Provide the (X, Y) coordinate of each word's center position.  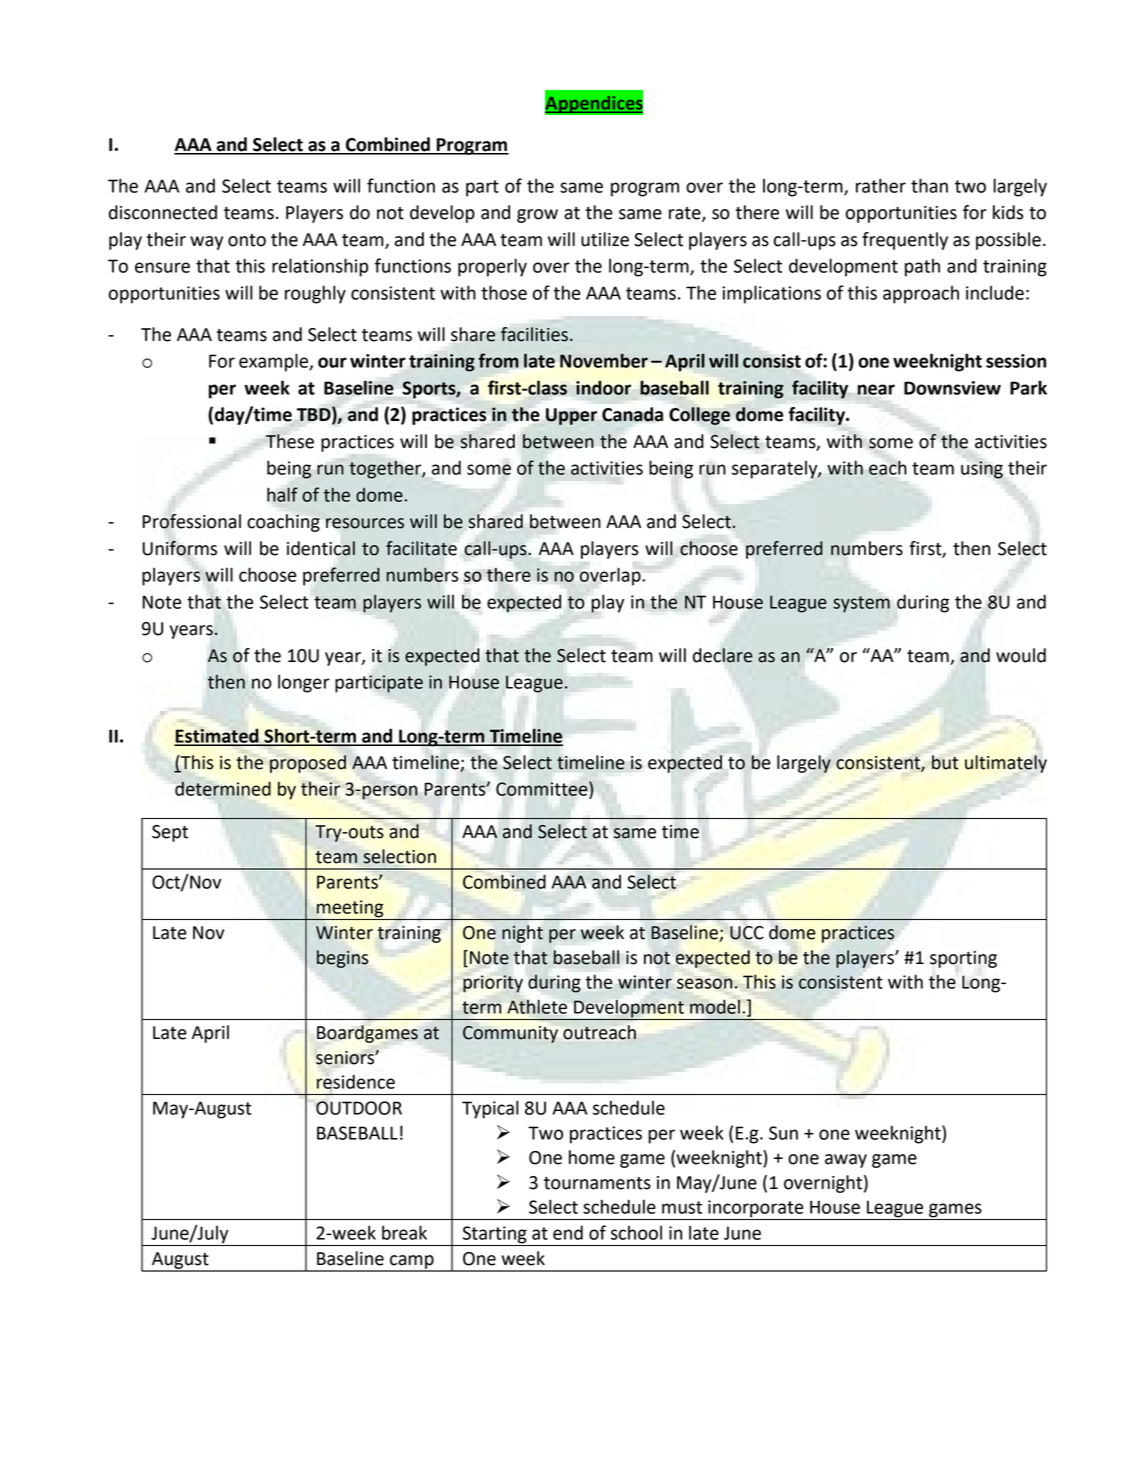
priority (493, 984)
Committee (543, 788)
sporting (963, 959)
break (404, 1232)
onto (247, 240)
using (982, 470)
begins (342, 959)
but (945, 762)
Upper (571, 416)
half (282, 494)
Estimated (217, 737)
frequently (905, 241)
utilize (605, 239)
